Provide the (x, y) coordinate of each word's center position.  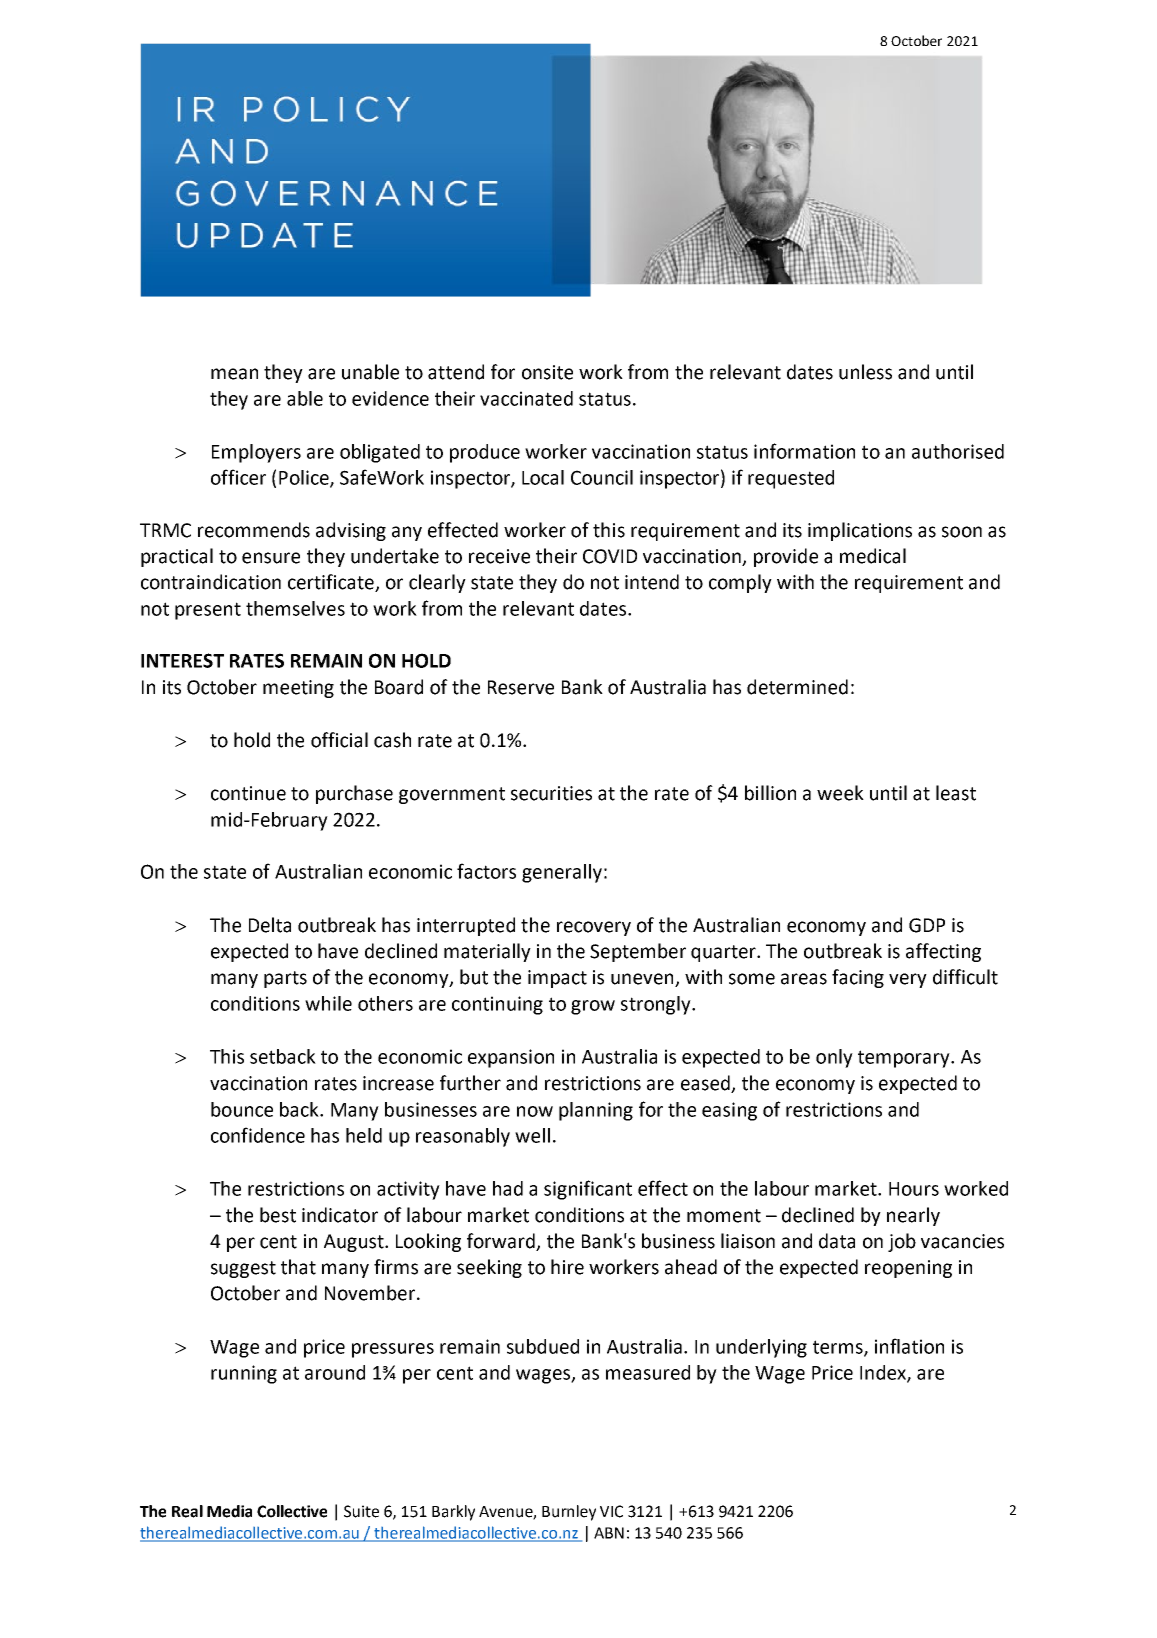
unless (865, 372)
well (532, 1135)
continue (248, 793)
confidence (258, 1135)
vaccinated (526, 398)
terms (839, 1348)
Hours (914, 1189)
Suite (361, 1511)
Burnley (569, 1513)
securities (551, 793)
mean (234, 374)
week (840, 793)
